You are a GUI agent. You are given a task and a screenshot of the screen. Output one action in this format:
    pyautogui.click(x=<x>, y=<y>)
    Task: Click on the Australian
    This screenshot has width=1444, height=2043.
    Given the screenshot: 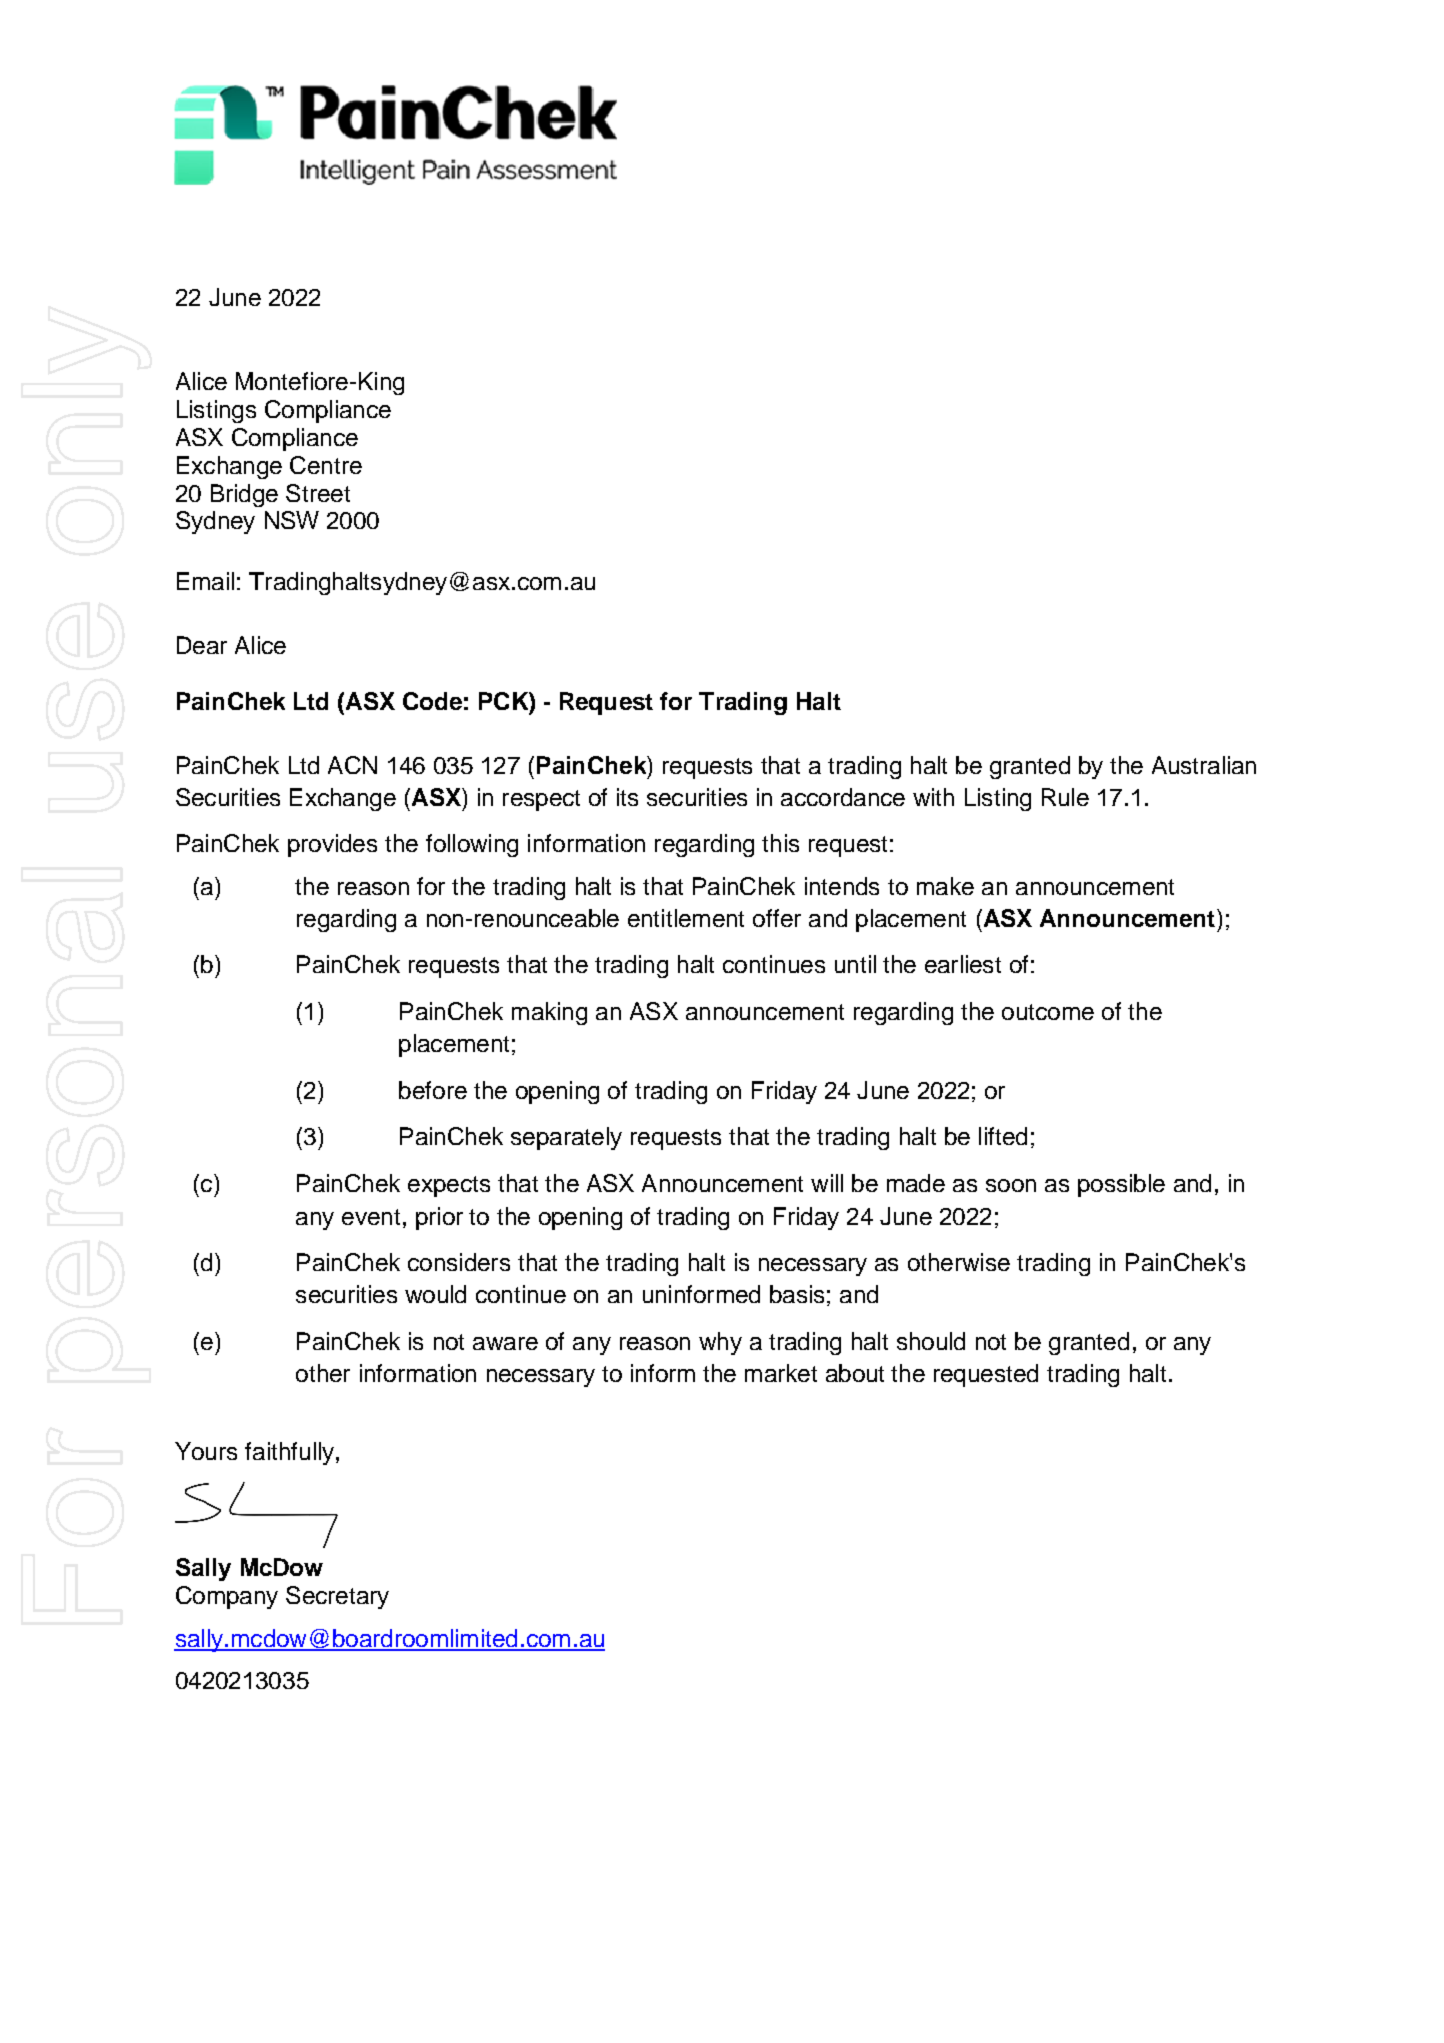 What is the action you would take?
    pyautogui.click(x=1204, y=765)
